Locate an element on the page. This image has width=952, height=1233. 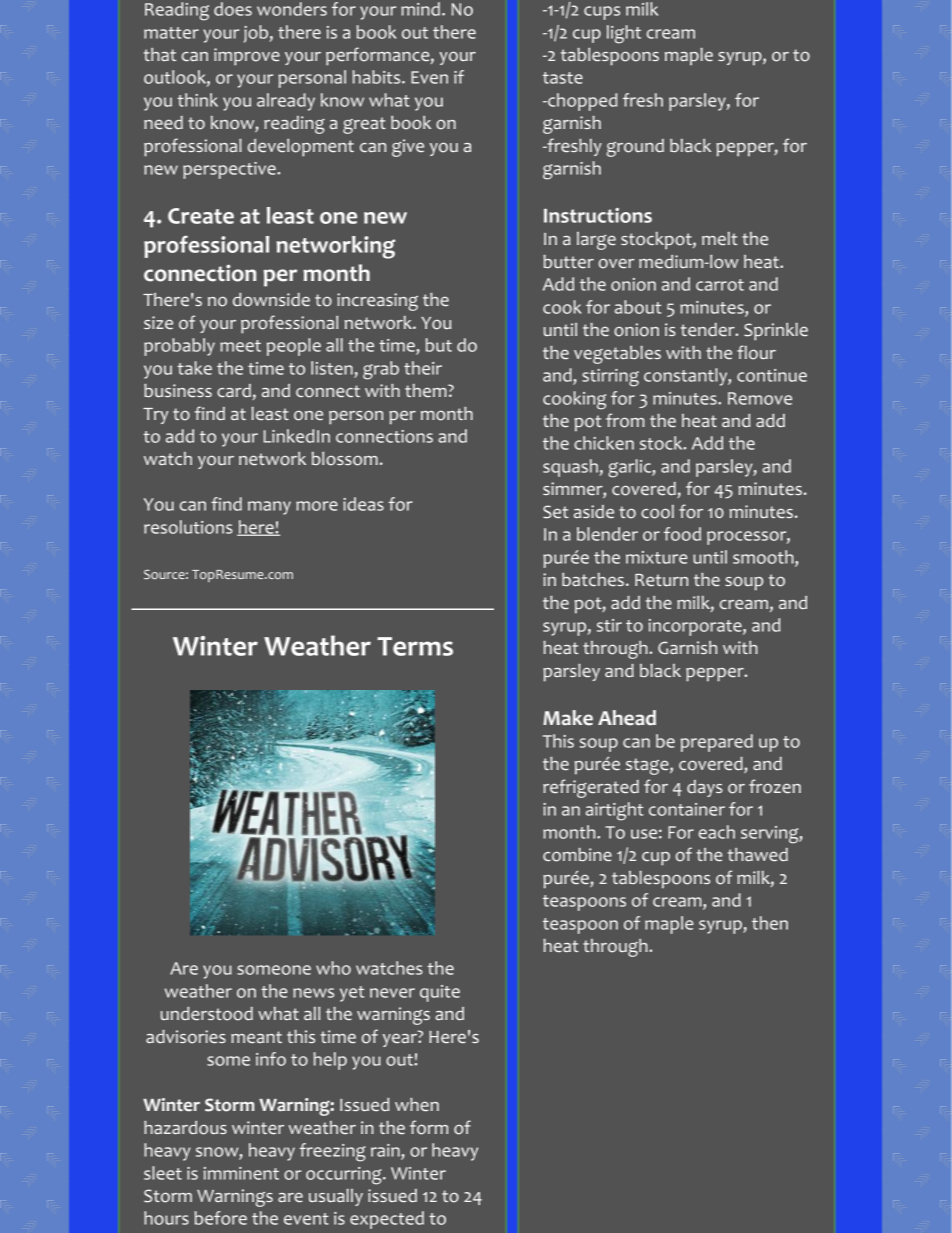
quite is located at coordinates (440, 993).
